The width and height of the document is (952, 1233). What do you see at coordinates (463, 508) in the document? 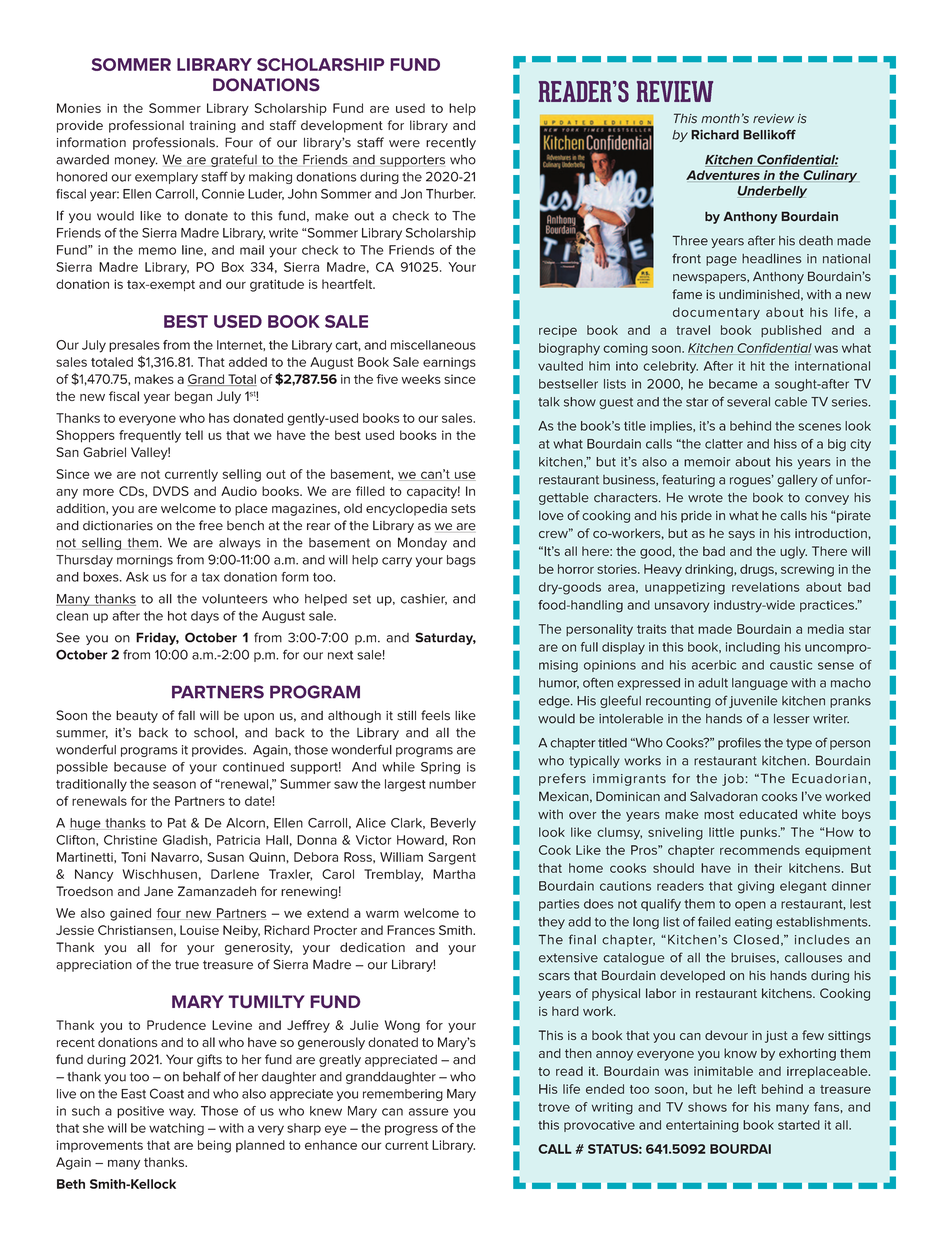
I see `sets` at bounding box center [463, 508].
